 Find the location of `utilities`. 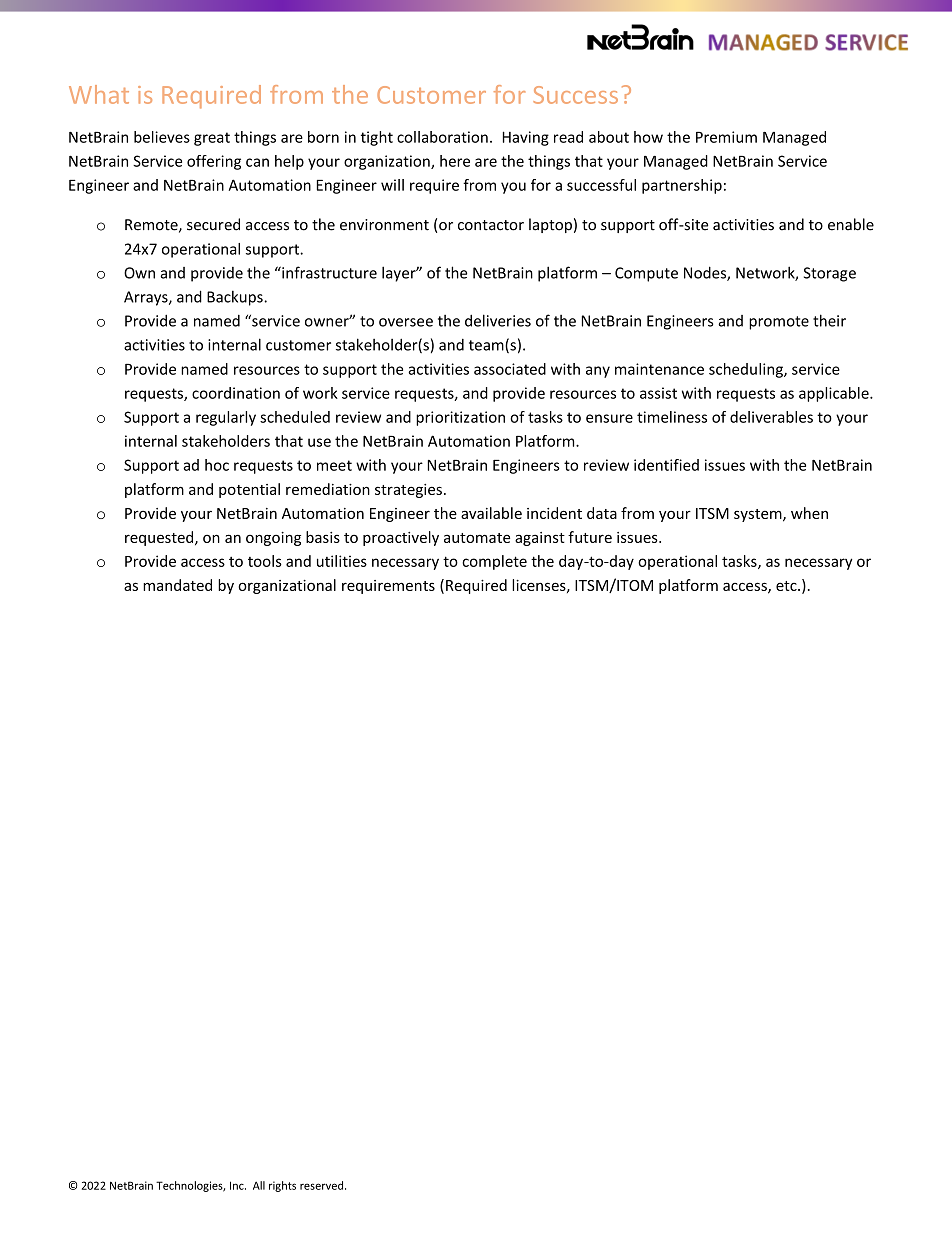

utilities is located at coordinates (342, 561).
